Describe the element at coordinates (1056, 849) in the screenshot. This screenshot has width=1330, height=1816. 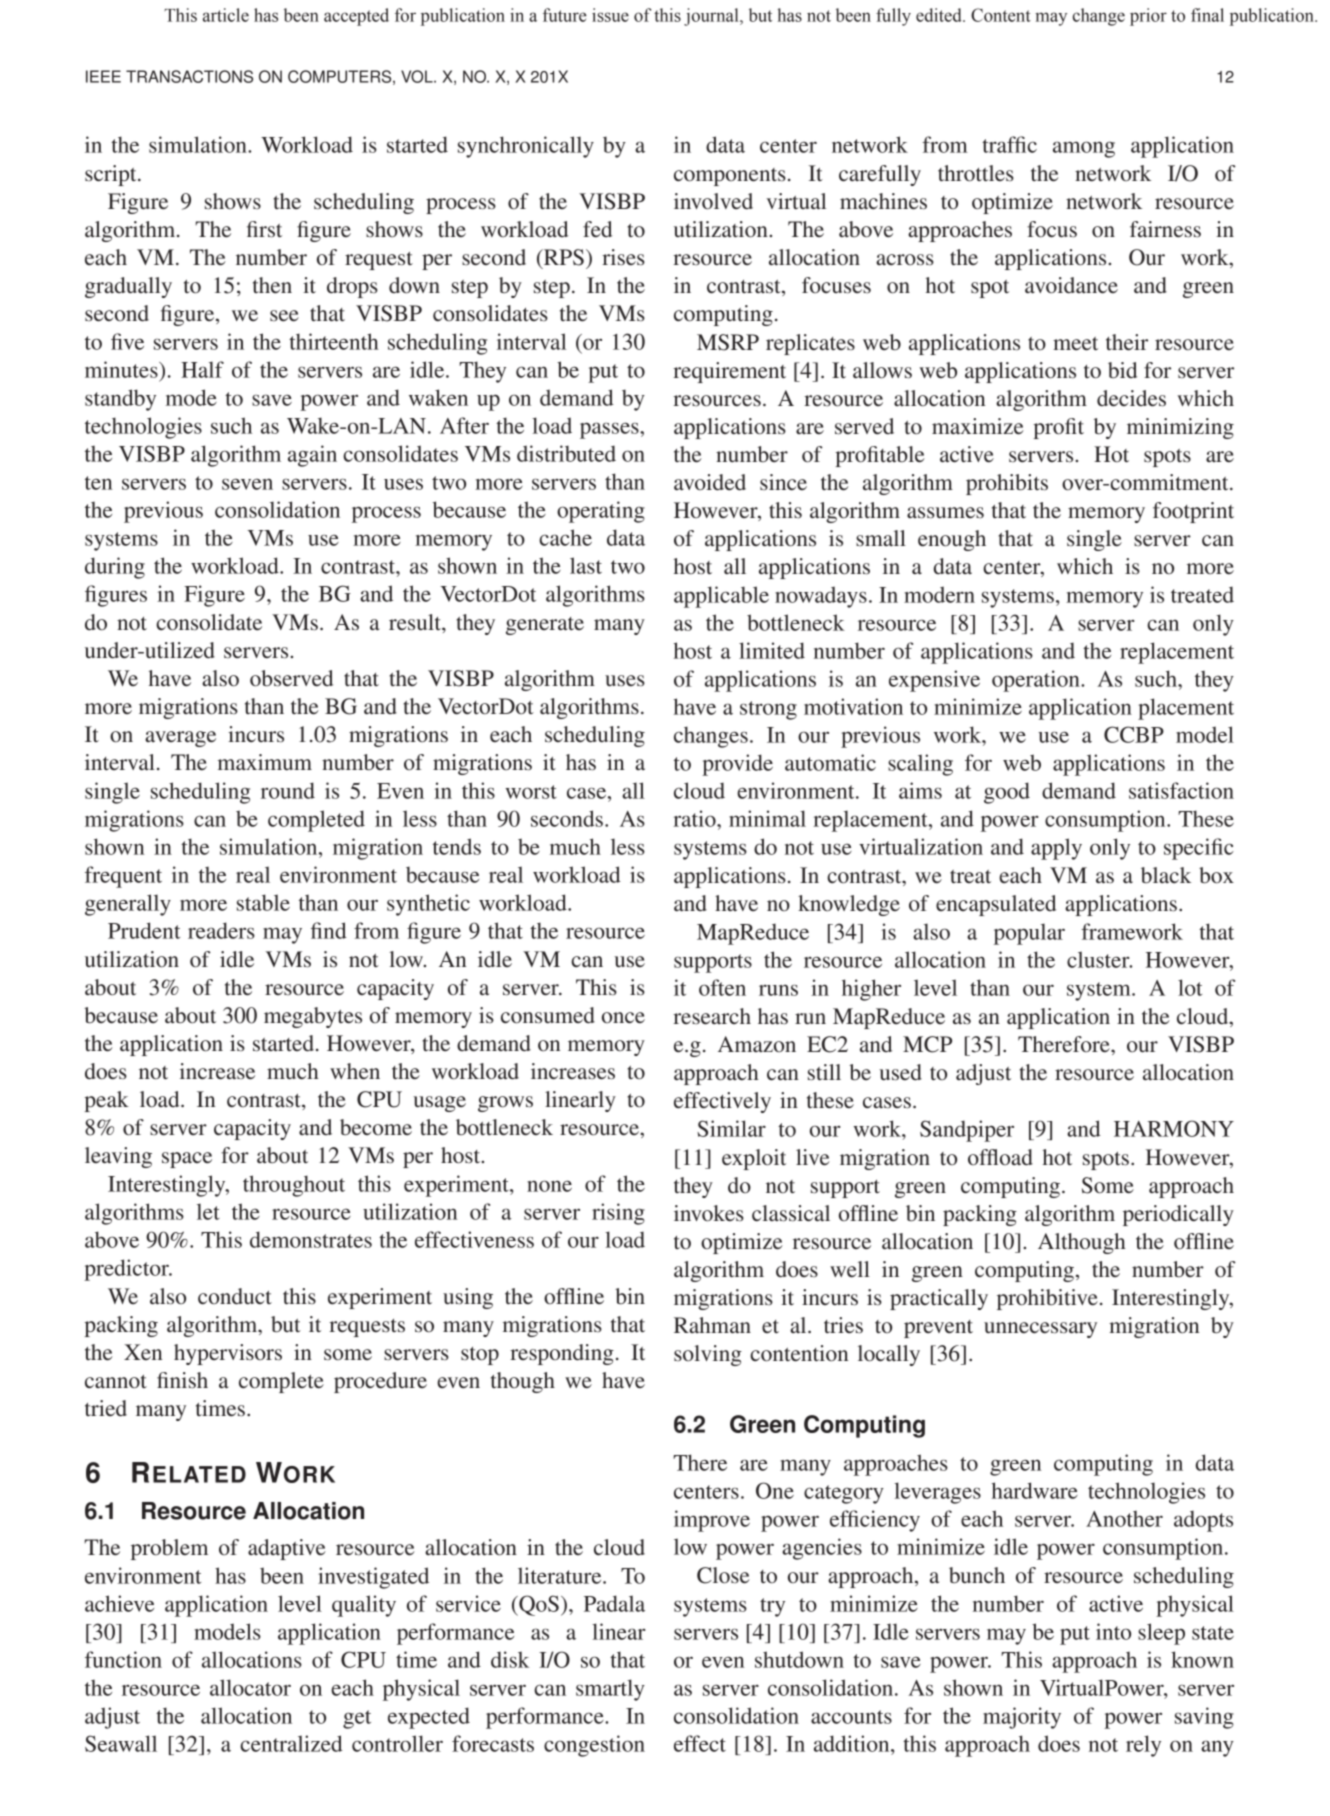
I see `apply` at that location.
